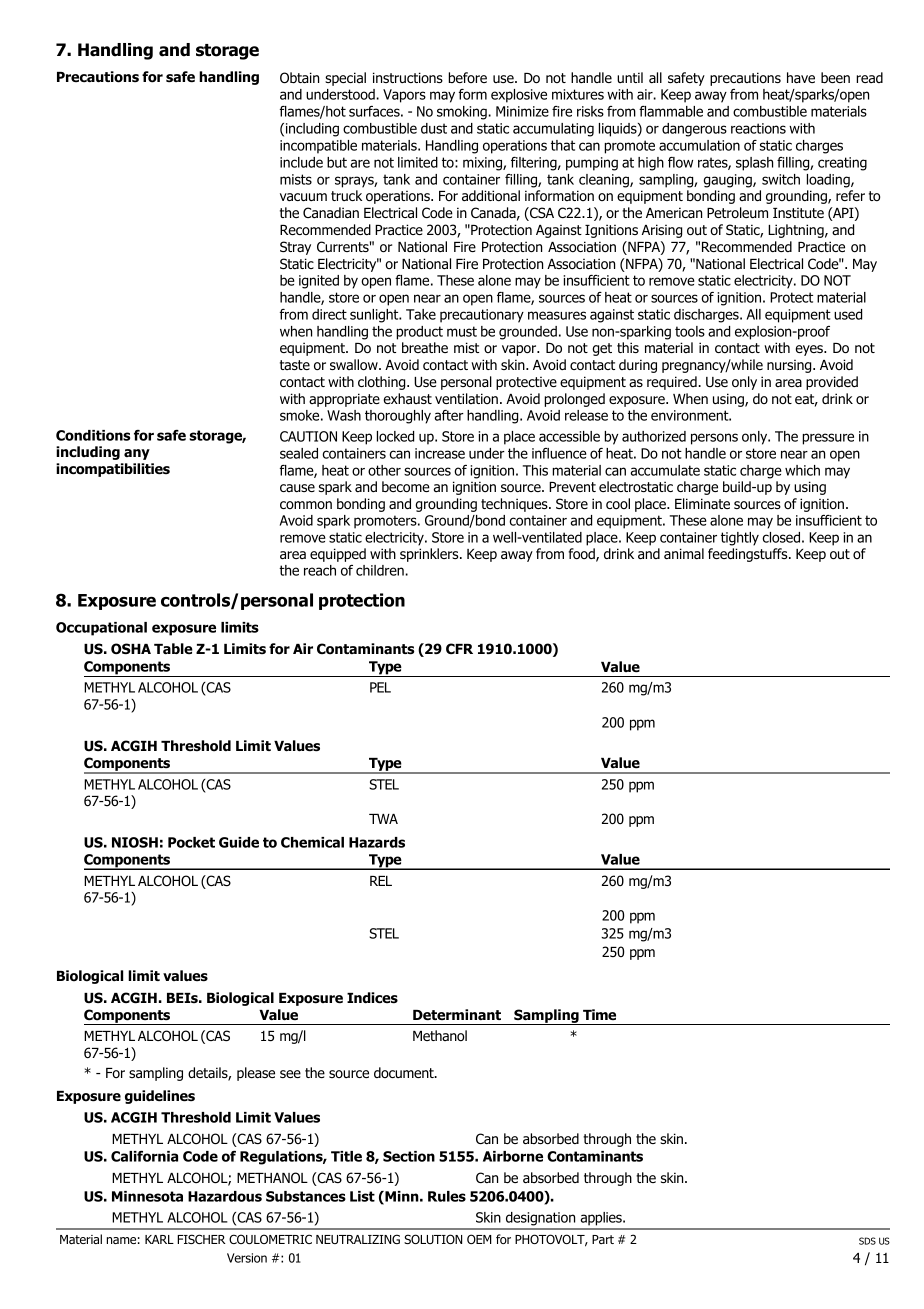  I want to click on CFR, so click(459, 648).
